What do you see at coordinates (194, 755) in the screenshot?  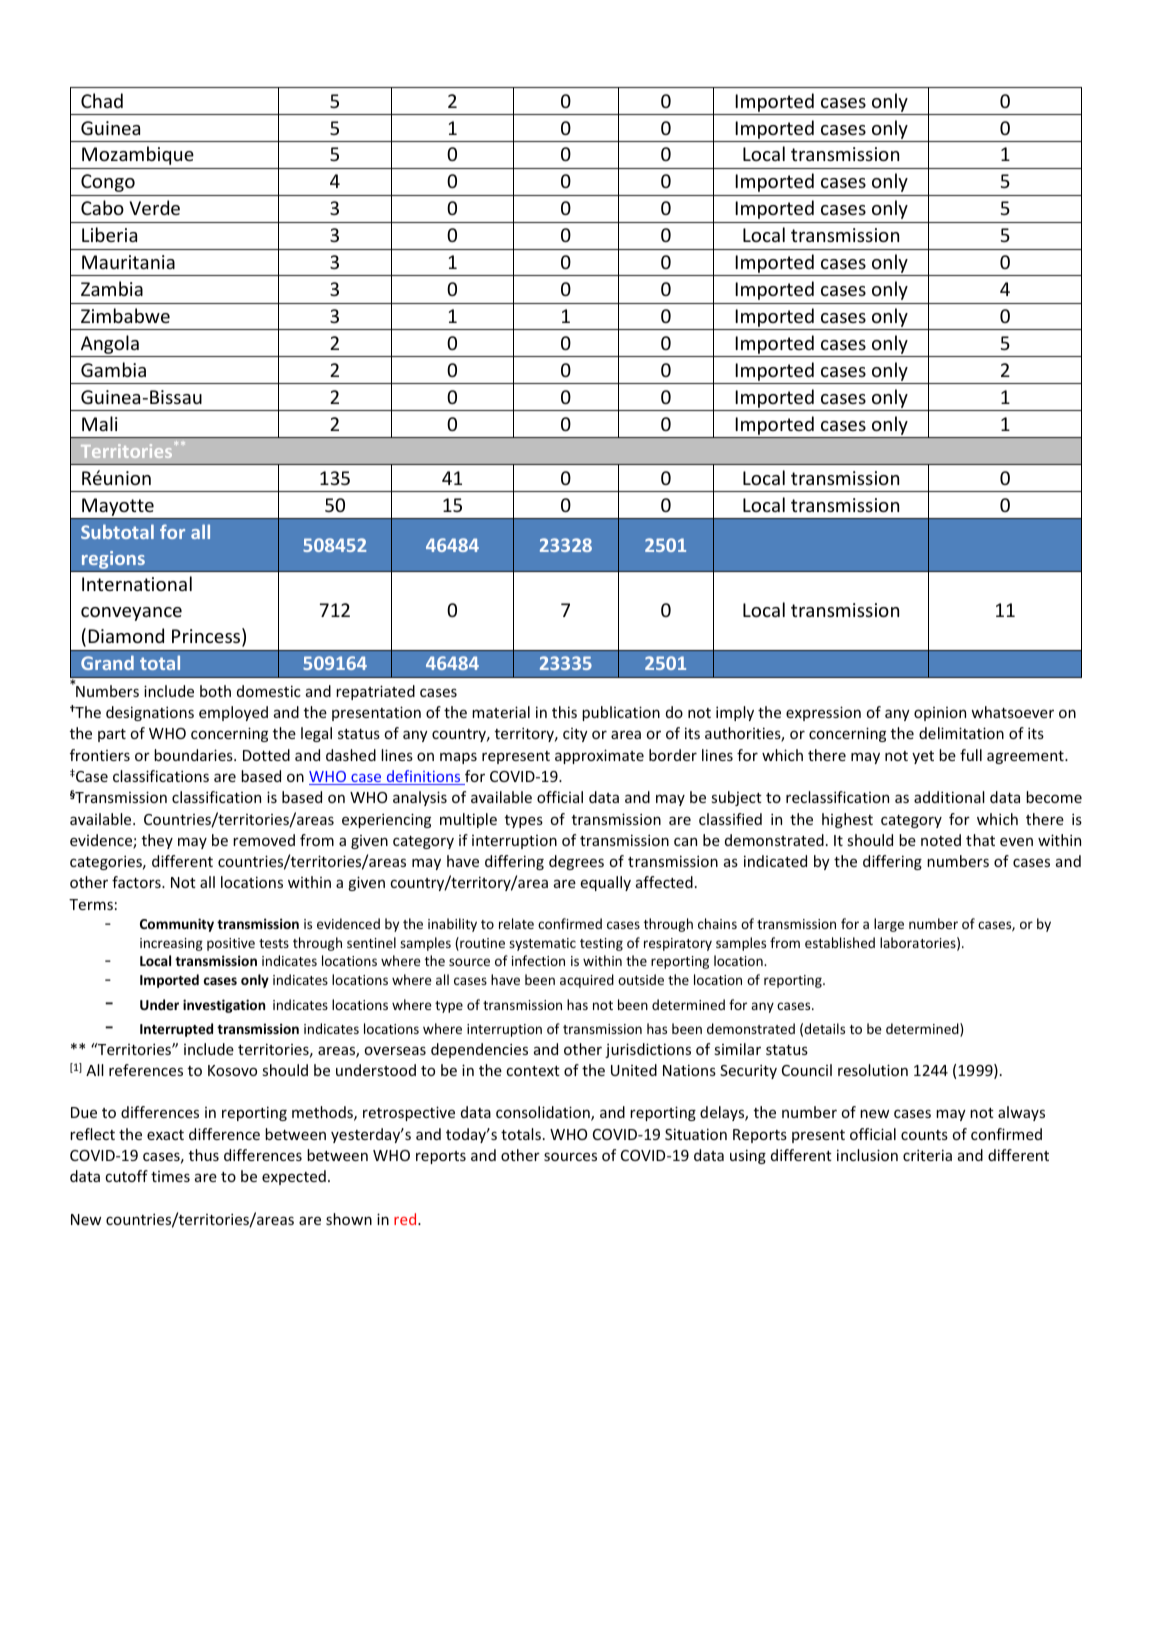 I see `boundaries` at bounding box center [194, 755].
